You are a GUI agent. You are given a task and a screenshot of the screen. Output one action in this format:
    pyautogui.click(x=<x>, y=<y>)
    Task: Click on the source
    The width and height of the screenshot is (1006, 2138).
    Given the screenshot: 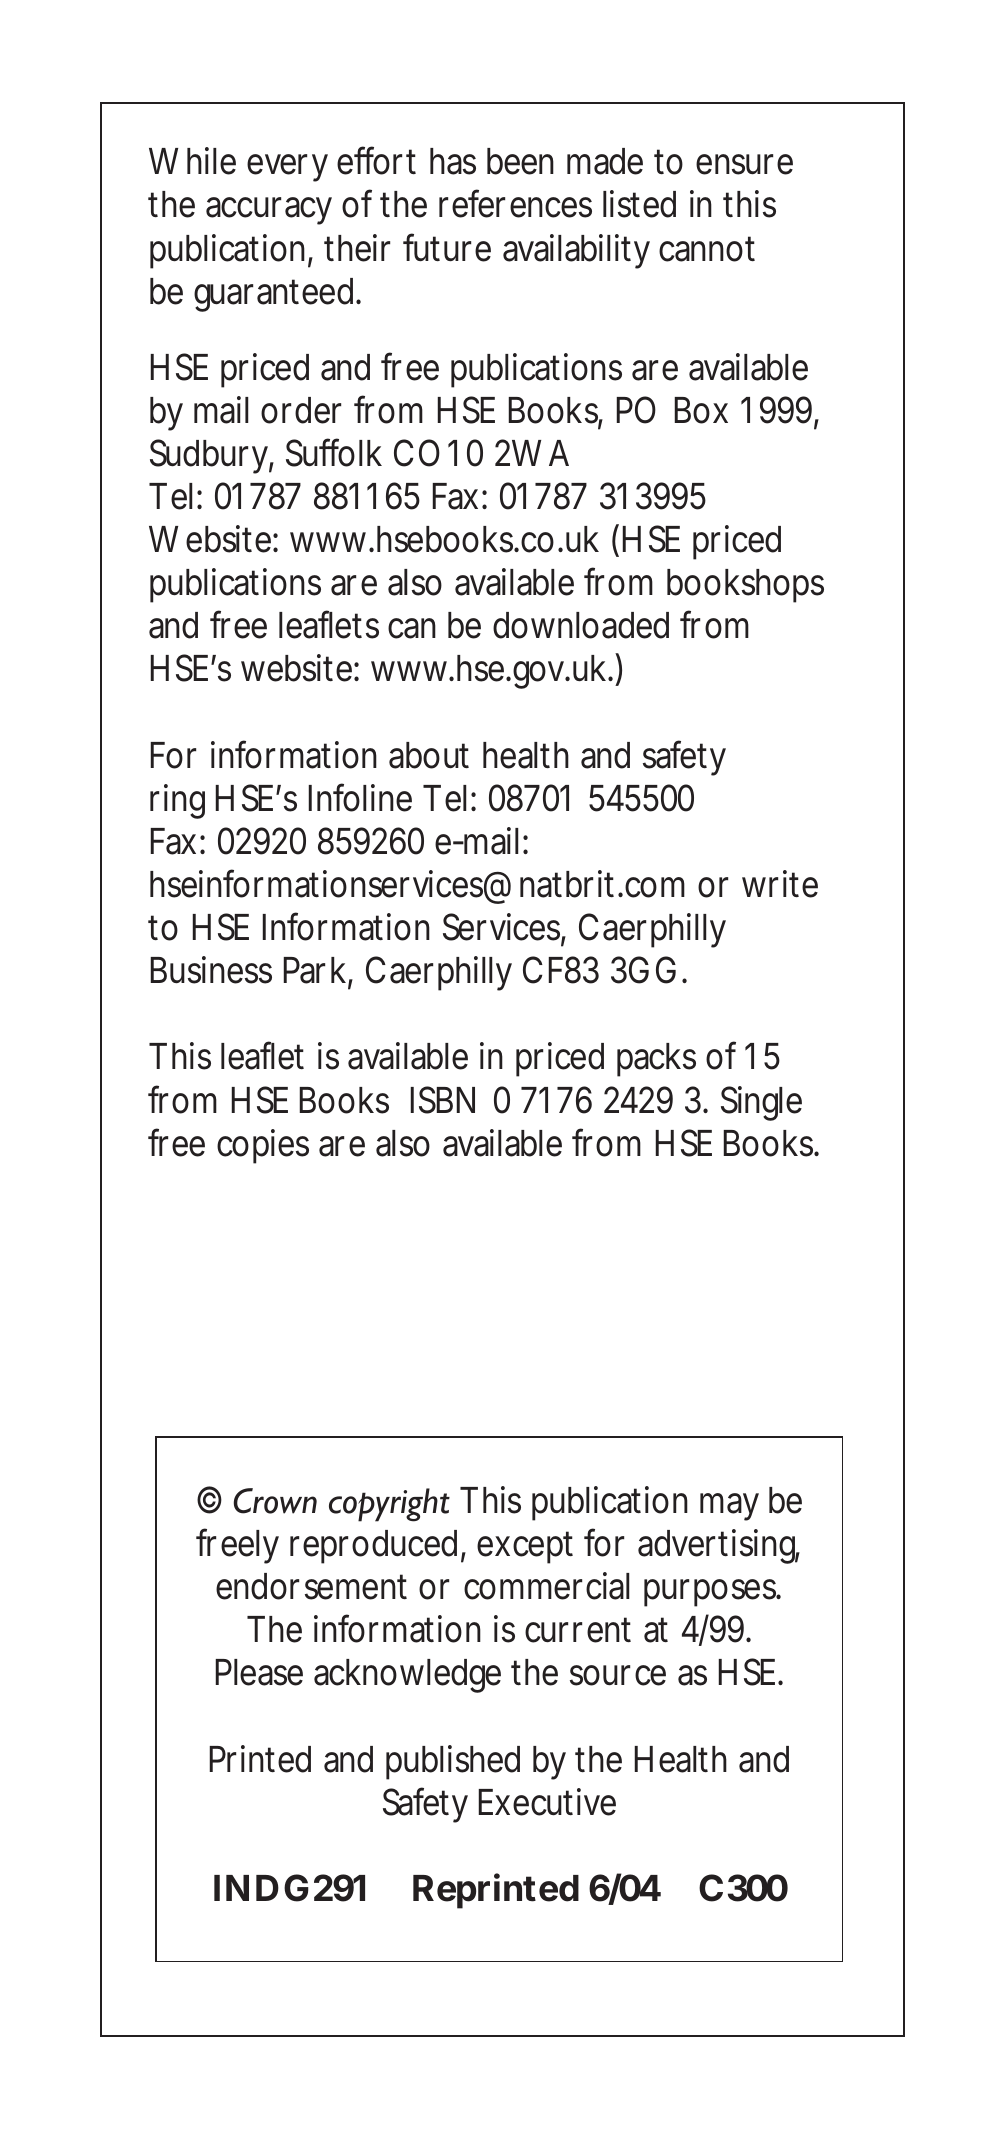 What is the action you would take?
    pyautogui.click(x=618, y=1675)
